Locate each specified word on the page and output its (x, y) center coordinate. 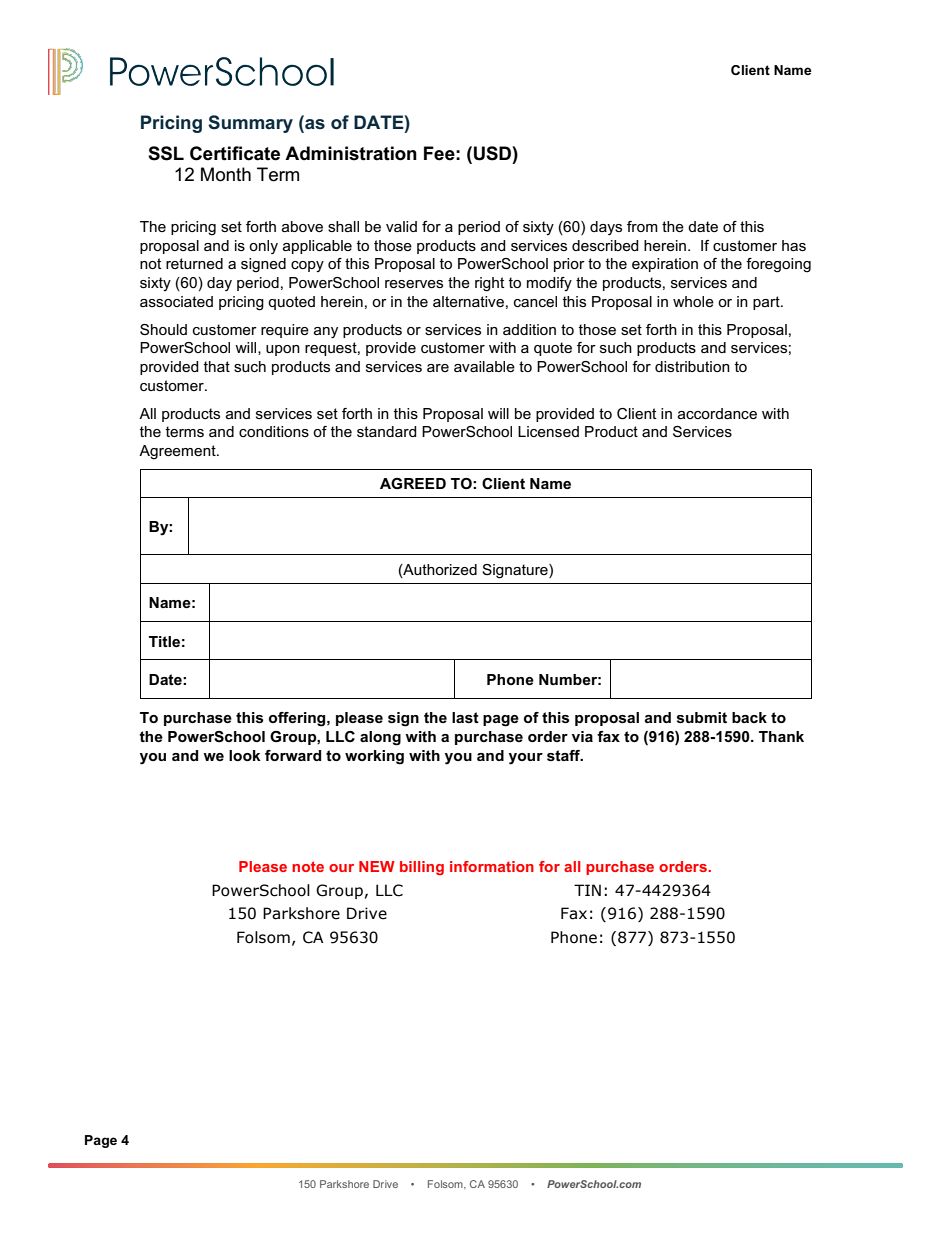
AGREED (413, 483)
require (285, 331)
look (245, 755)
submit (702, 717)
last (465, 717)
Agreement (178, 452)
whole (693, 301)
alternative (468, 301)
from (642, 226)
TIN (587, 890)
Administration (351, 153)
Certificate (235, 153)
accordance (717, 413)
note (308, 866)
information (492, 866)
